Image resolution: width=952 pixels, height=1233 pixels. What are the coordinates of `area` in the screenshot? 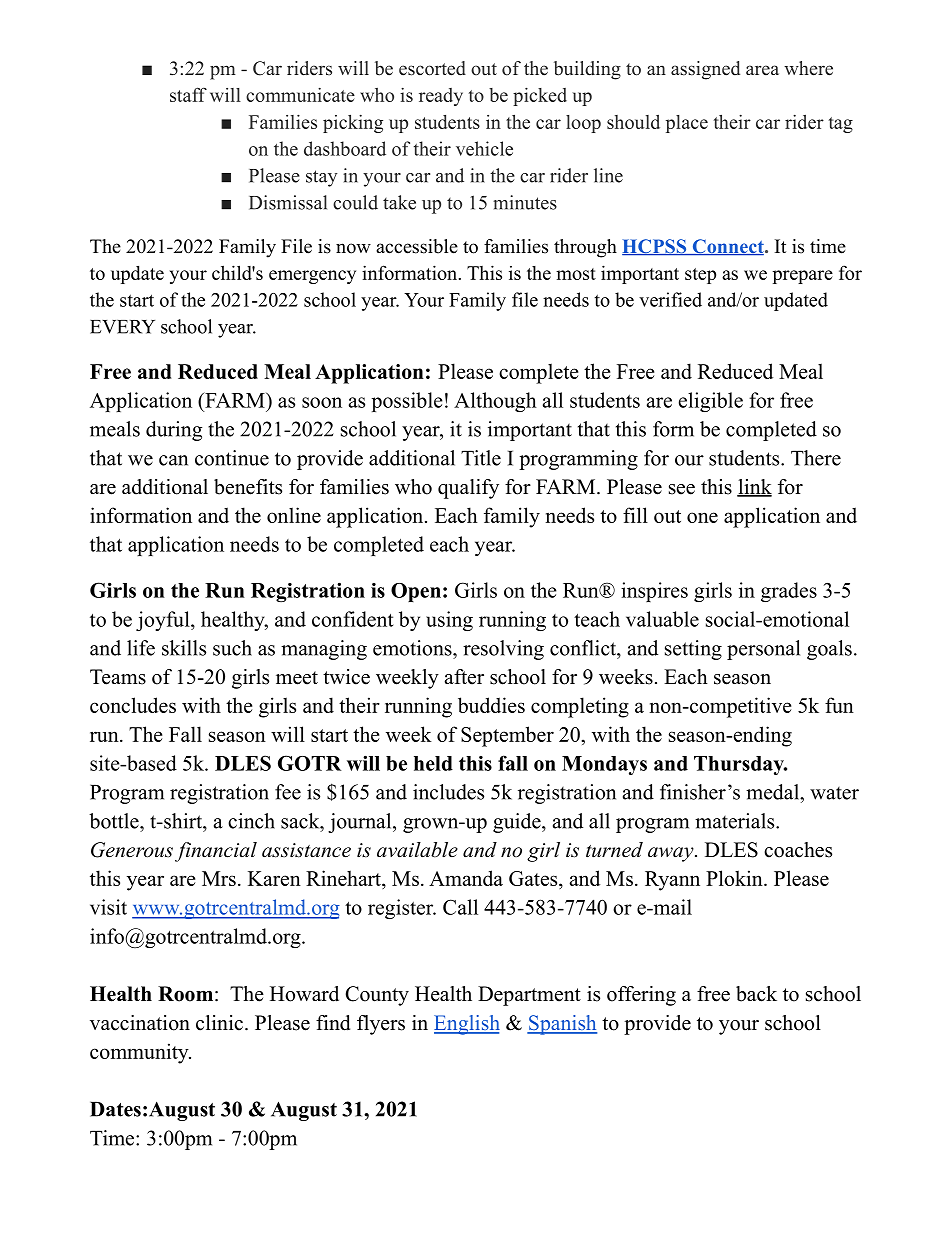 It's located at (762, 70).
